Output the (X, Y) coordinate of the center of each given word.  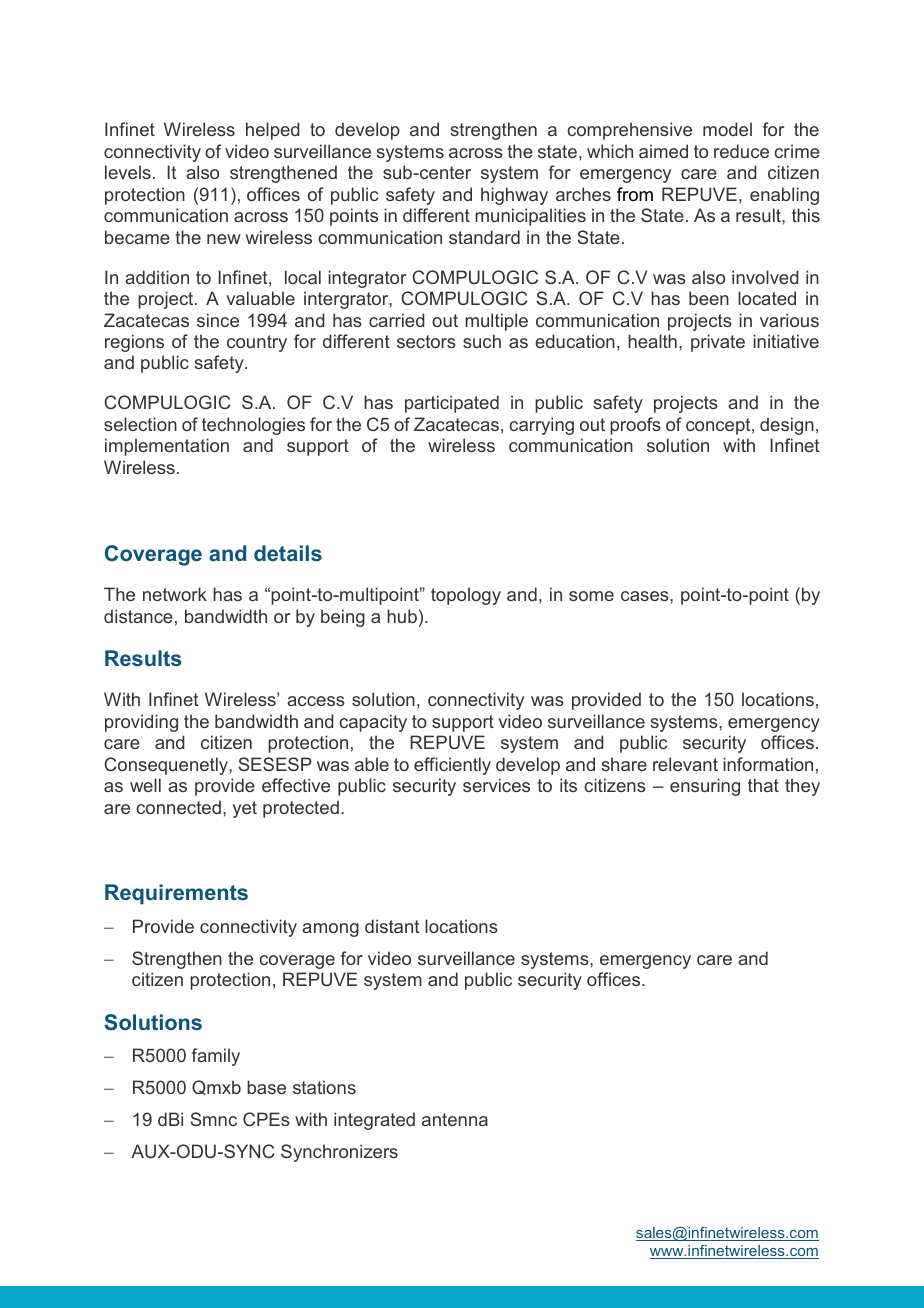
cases (646, 596)
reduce (741, 151)
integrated (374, 1121)
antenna (455, 1119)
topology (466, 596)
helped (273, 131)
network (175, 594)
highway (514, 196)
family (216, 1057)
